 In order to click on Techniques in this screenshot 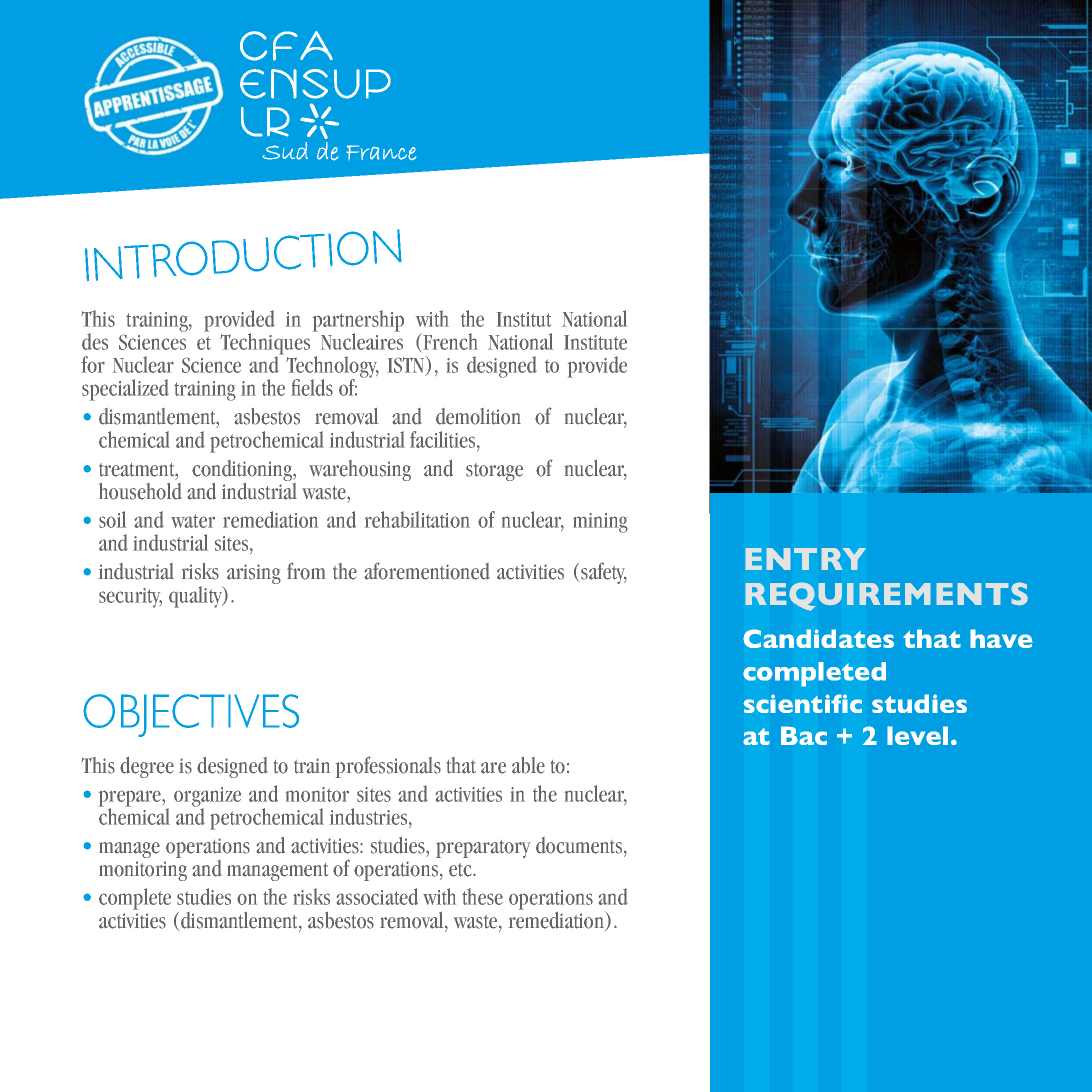, I will do `click(265, 345)`.
